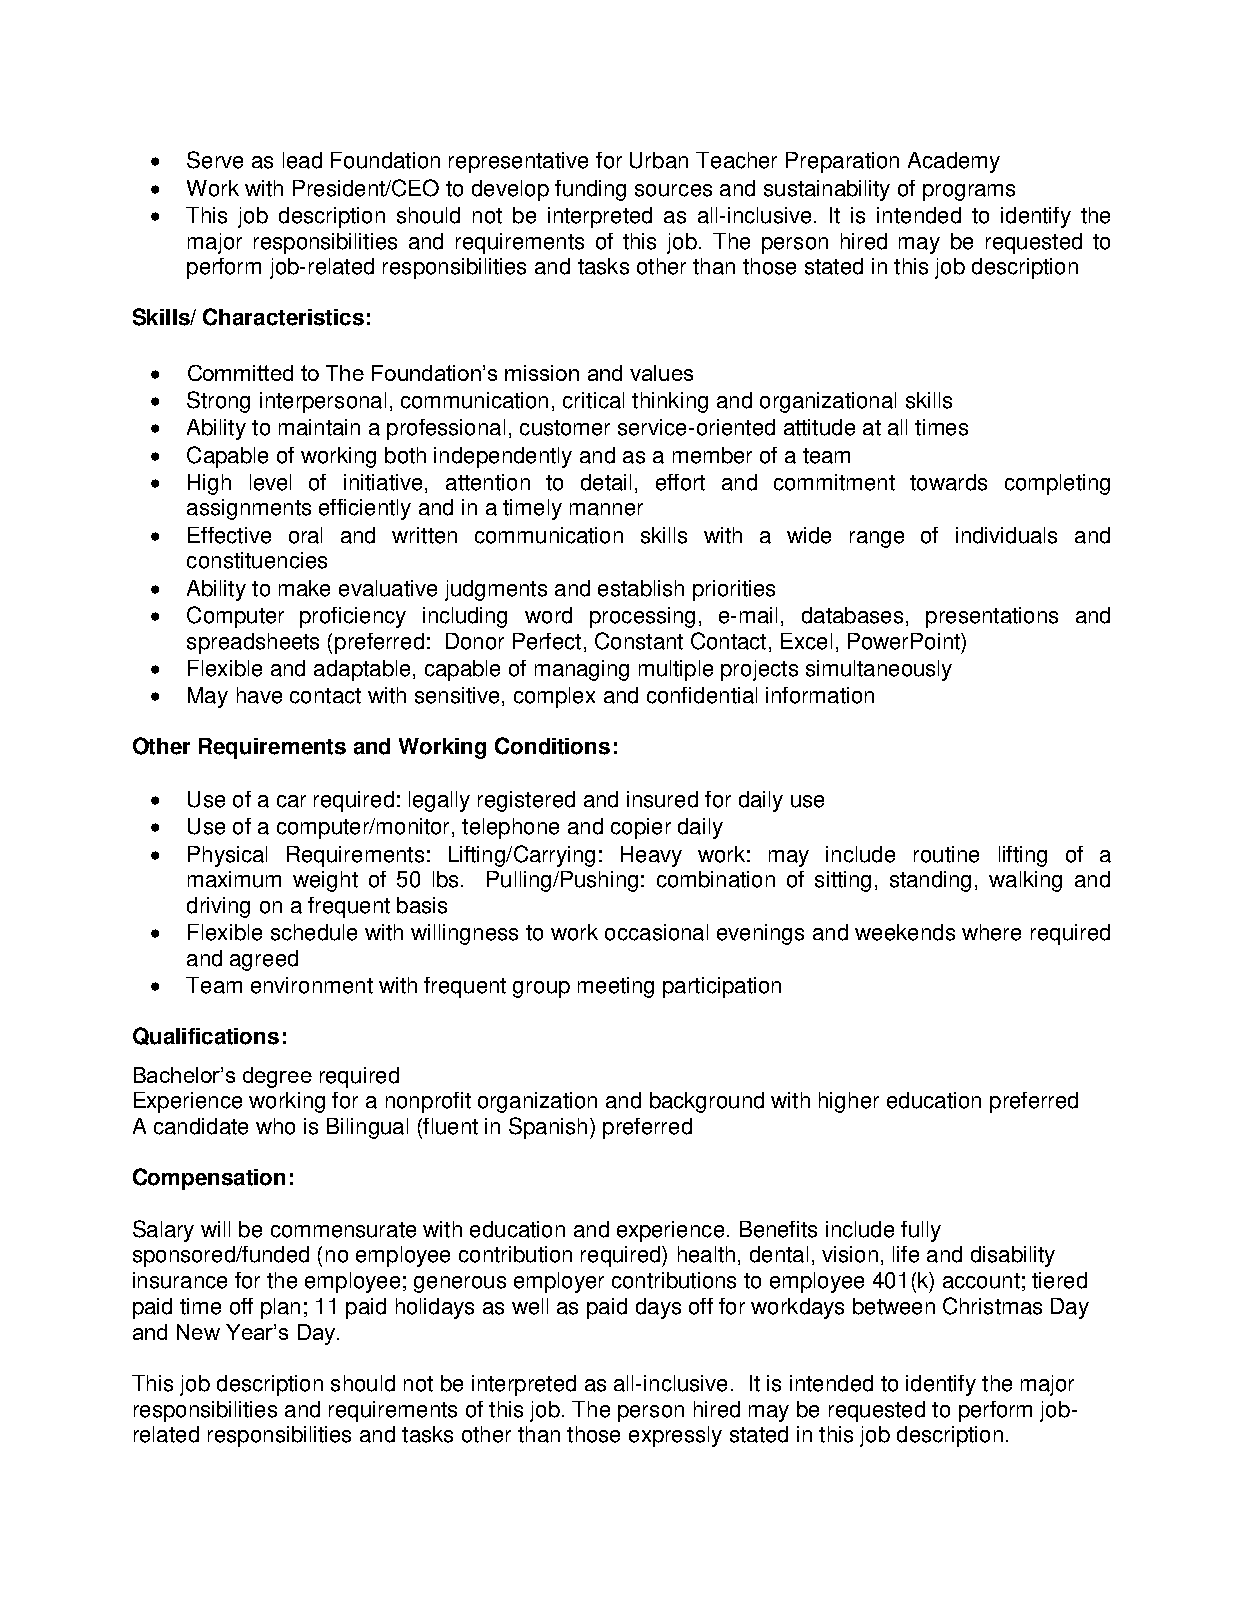 The image size is (1243, 1609). I want to click on lead, so click(302, 160).
